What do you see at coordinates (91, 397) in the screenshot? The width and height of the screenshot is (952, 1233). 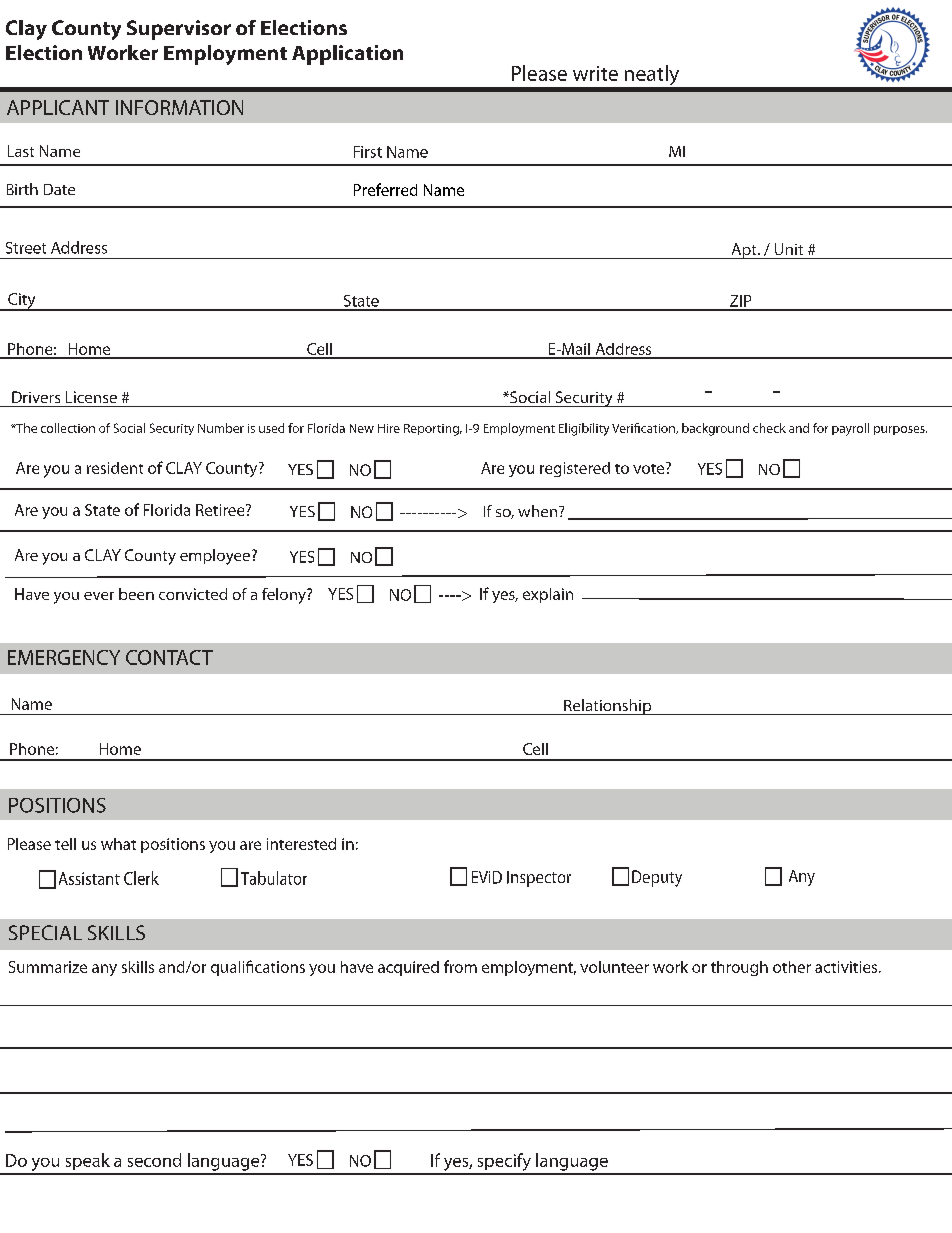 I see `License` at bounding box center [91, 397].
